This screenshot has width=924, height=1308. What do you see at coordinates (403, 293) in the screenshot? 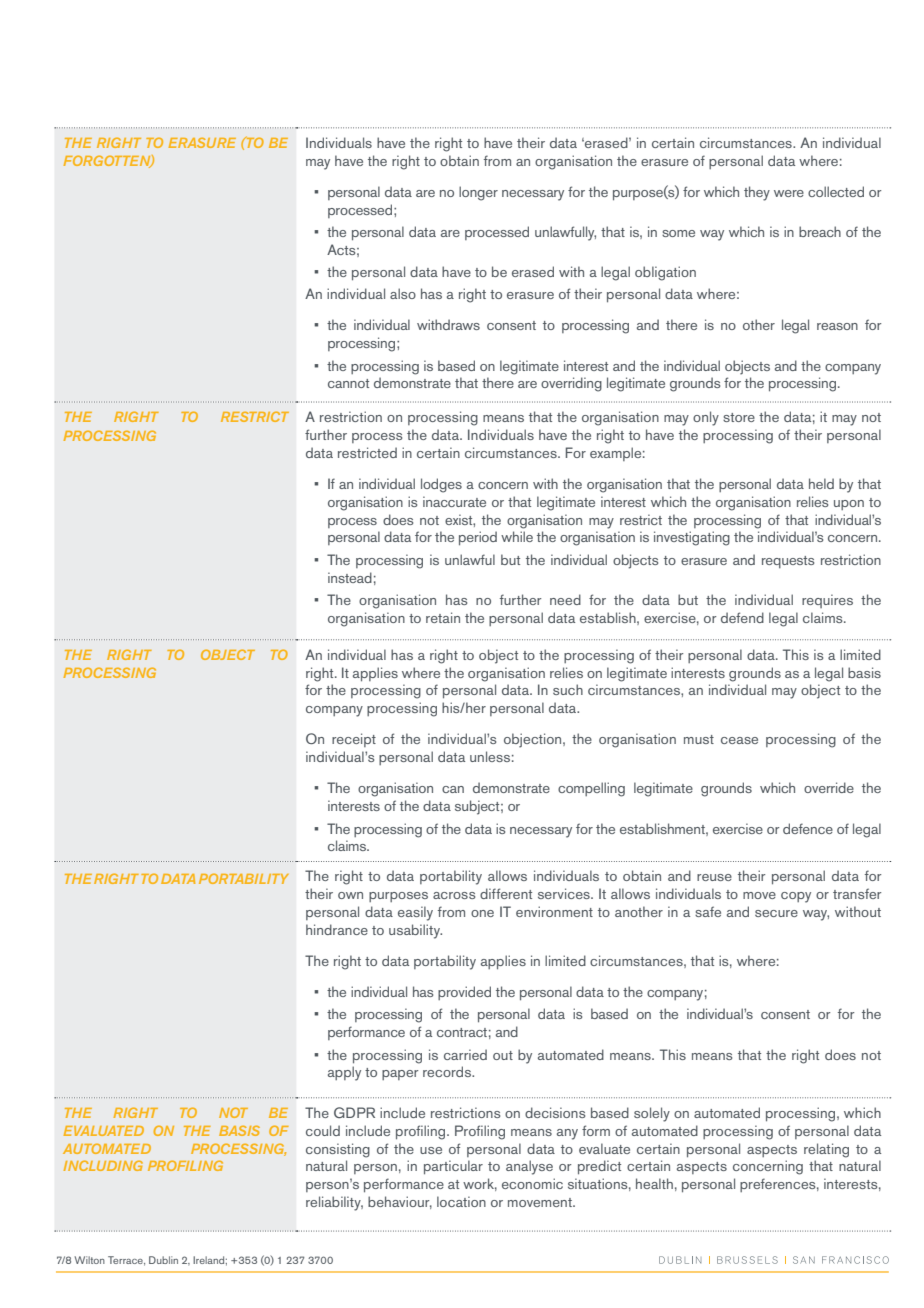
I see `also` at bounding box center [403, 293].
